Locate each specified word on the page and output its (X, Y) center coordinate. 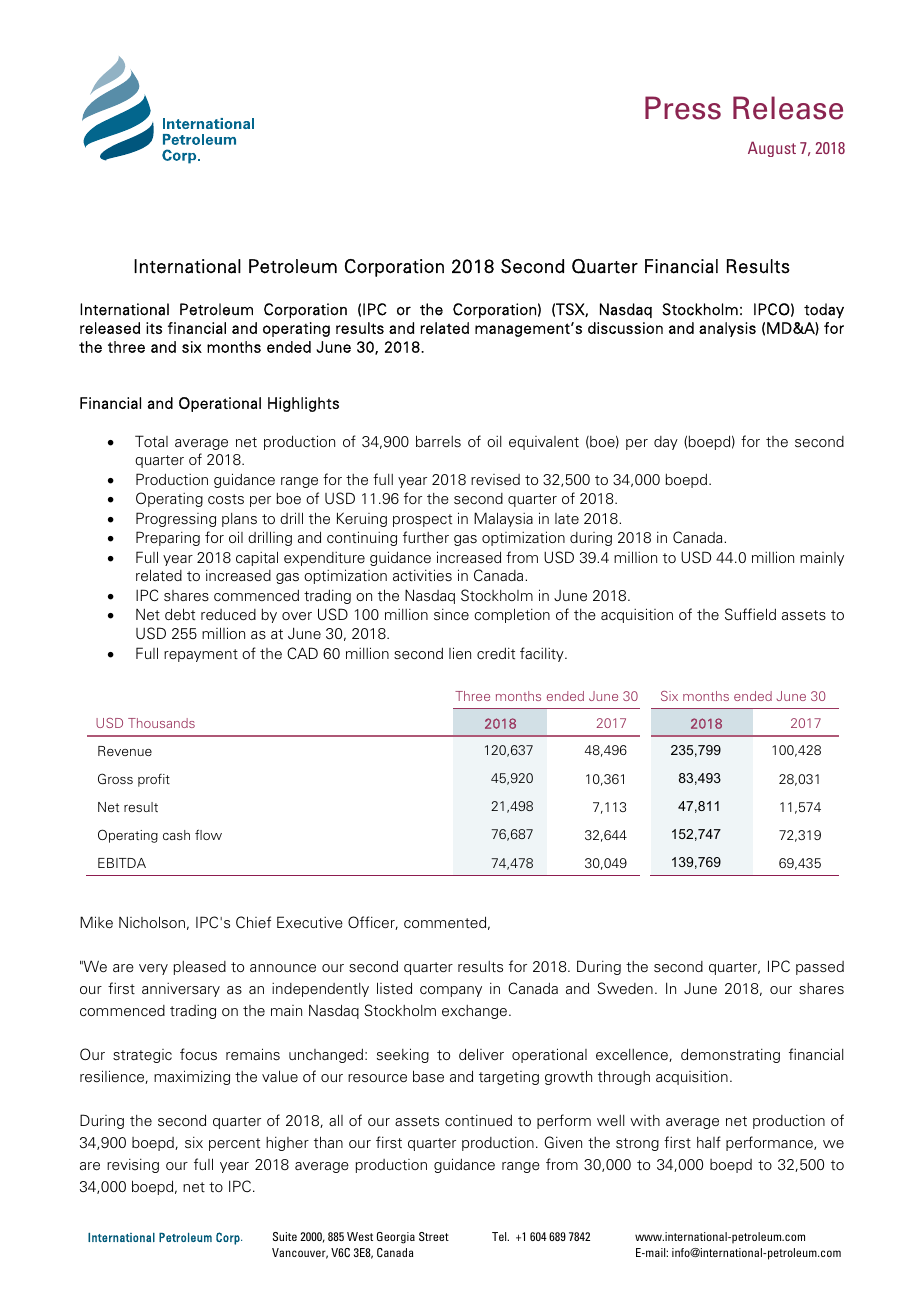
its (154, 328)
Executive (310, 922)
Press (683, 108)
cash (176, 835)
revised (495, 480)
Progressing (176, 519)
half (709, 1142)
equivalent (544, 443)
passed (820, 968)
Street (434, 1236)
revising (133, 1166)
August (772, 149)
